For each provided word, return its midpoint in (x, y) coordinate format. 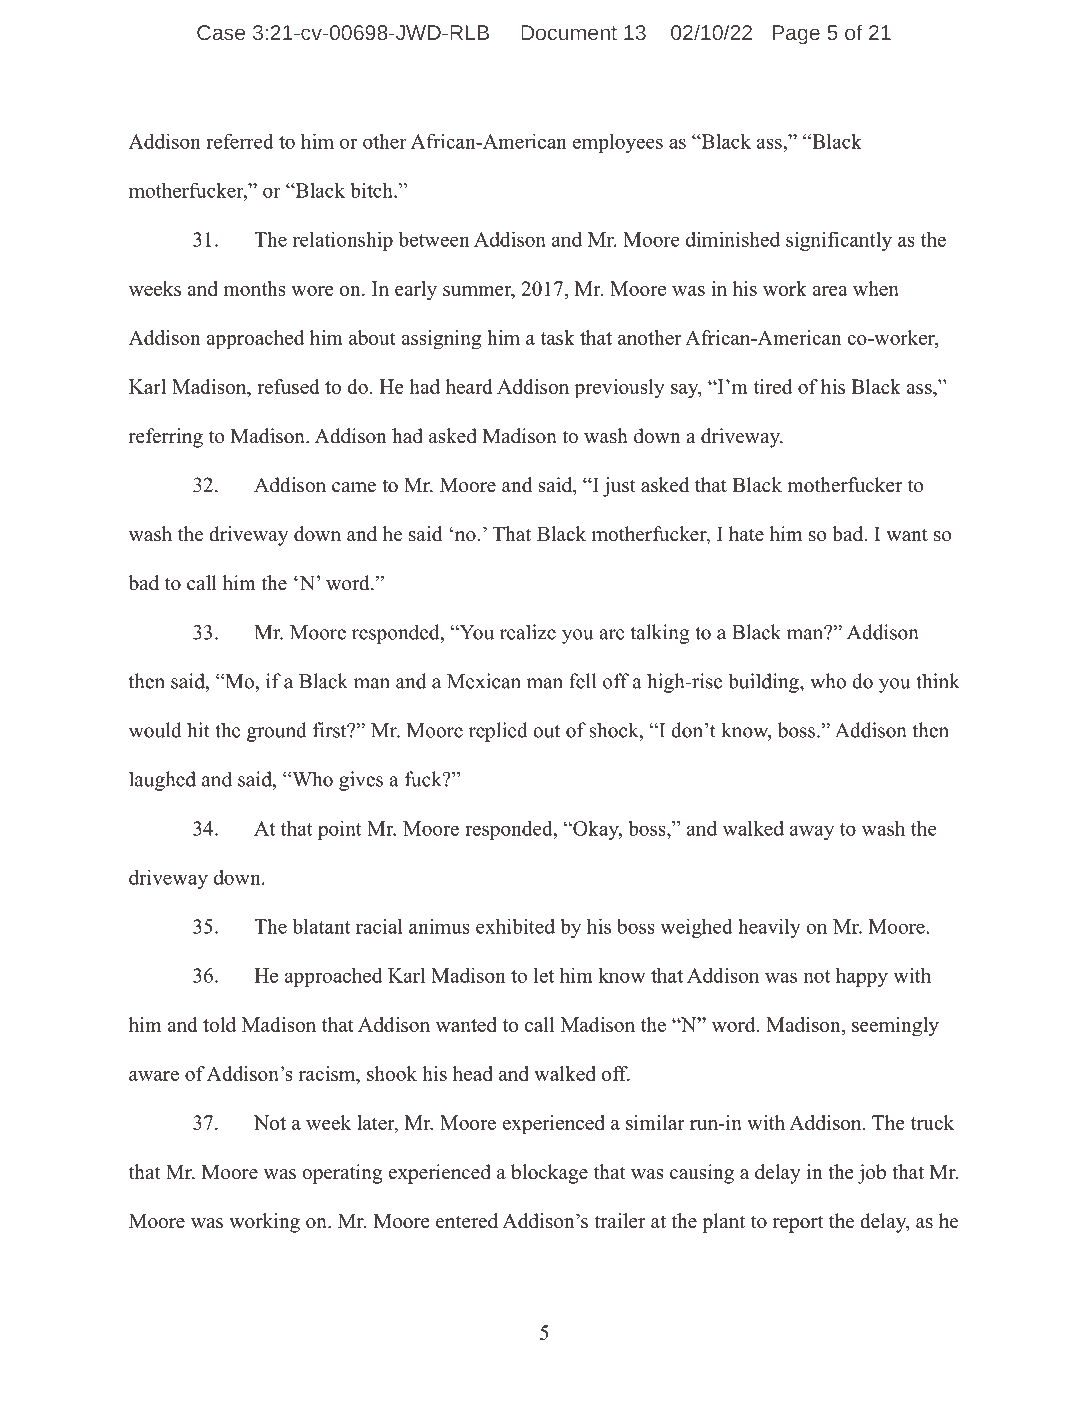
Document (569, 32)
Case (221, 32)
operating (342, 1174)
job (872, 1174)
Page (796, 35)
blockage (549, 1174)
